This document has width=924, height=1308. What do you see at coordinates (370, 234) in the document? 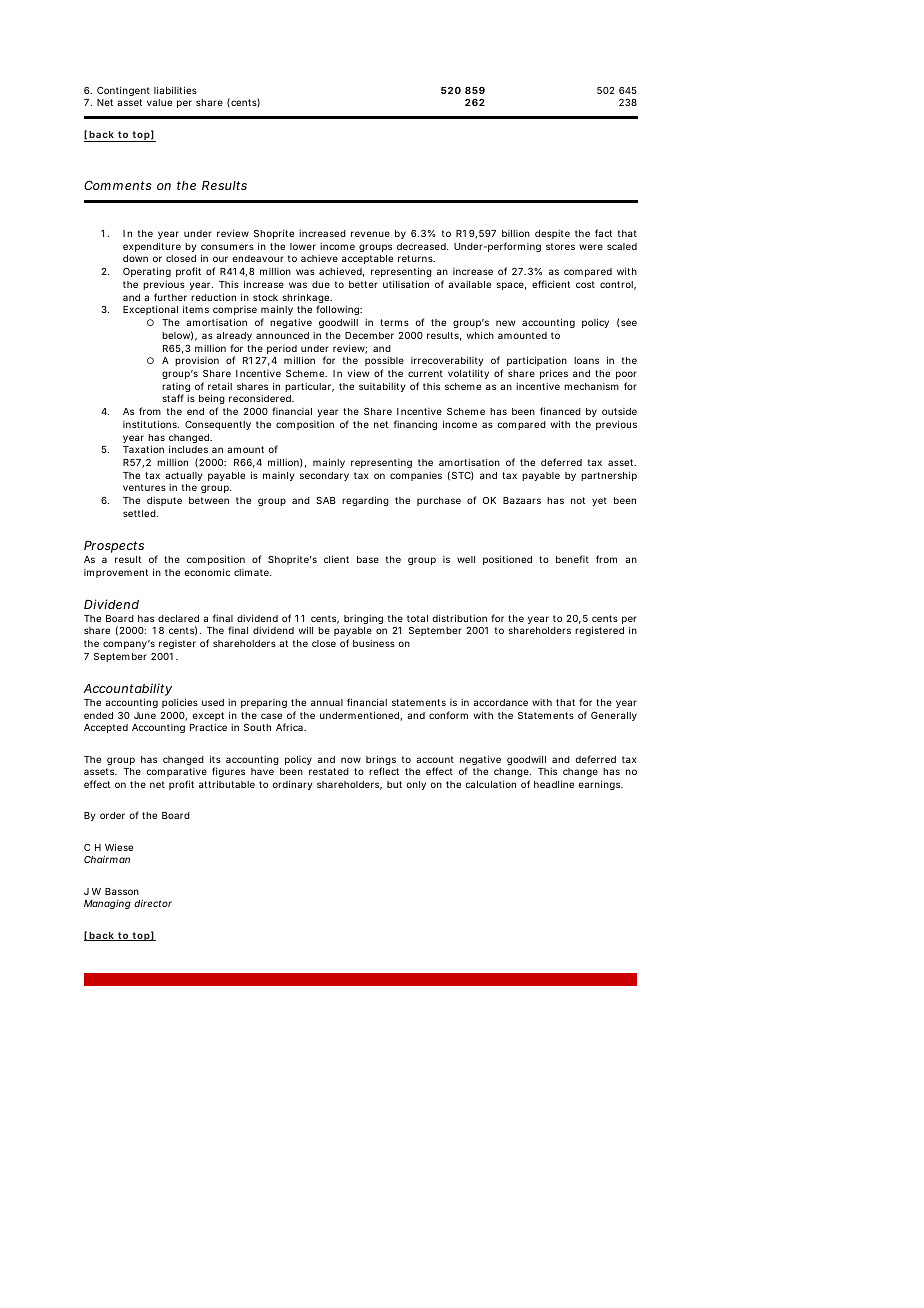
I see `revenue` at bounding box center [370, 234].
